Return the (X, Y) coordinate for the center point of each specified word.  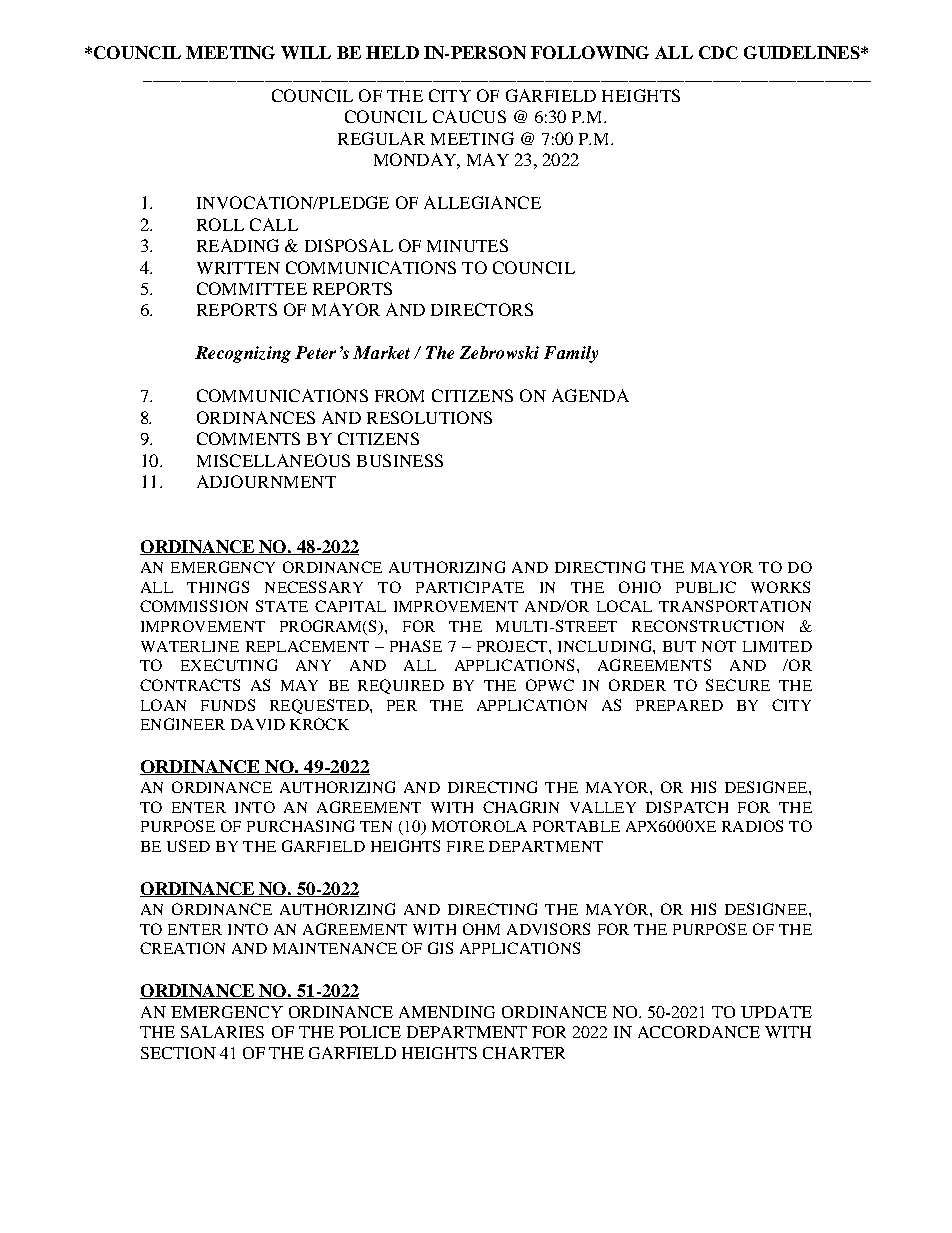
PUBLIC (706, 587)
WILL (306, 52)
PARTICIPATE (470, 587)
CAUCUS (469, 116)
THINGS (218, 587)
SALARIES (222, 1032)
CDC (718, 52)
